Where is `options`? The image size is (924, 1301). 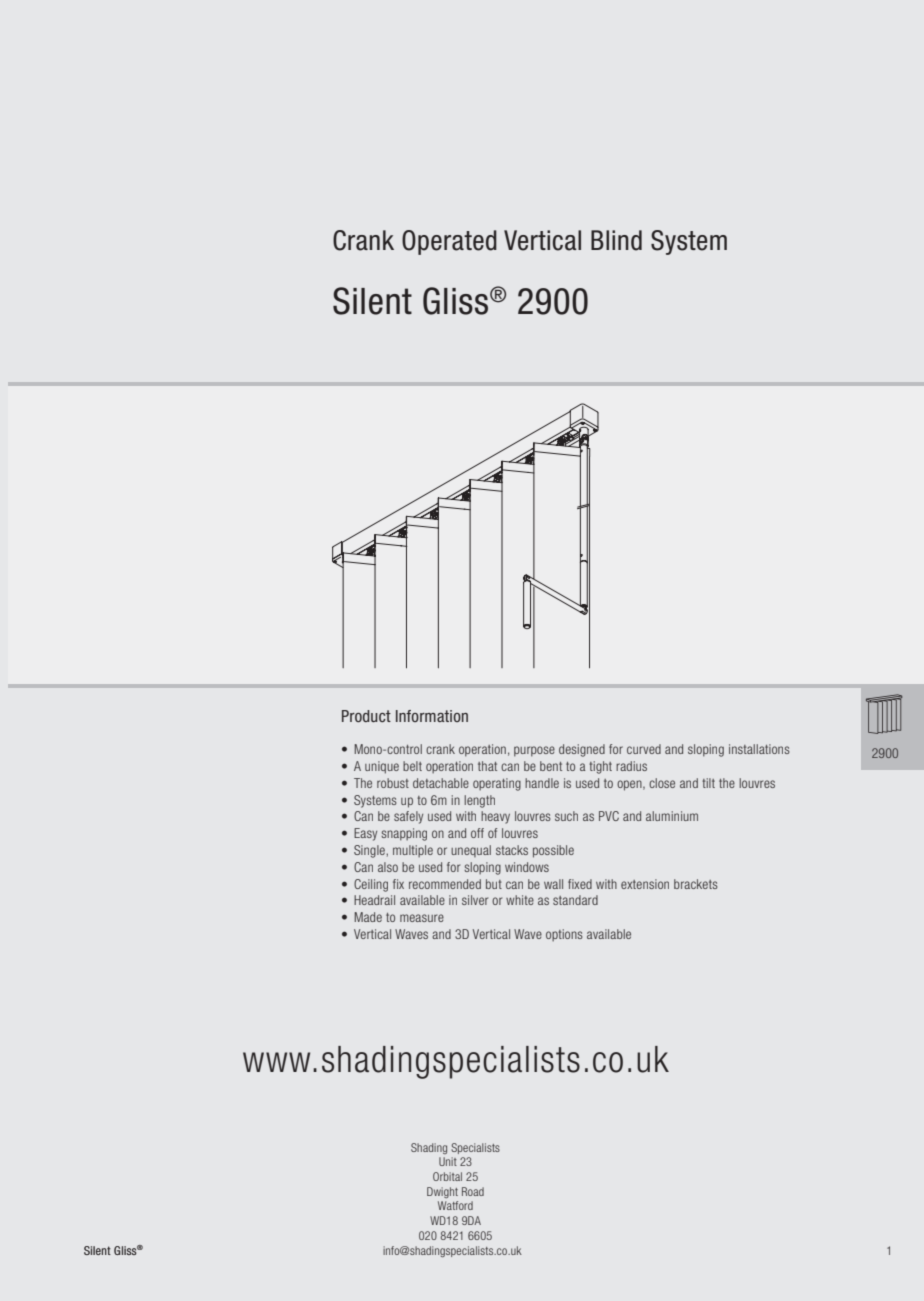
options is located at coordinates (564, 935).
